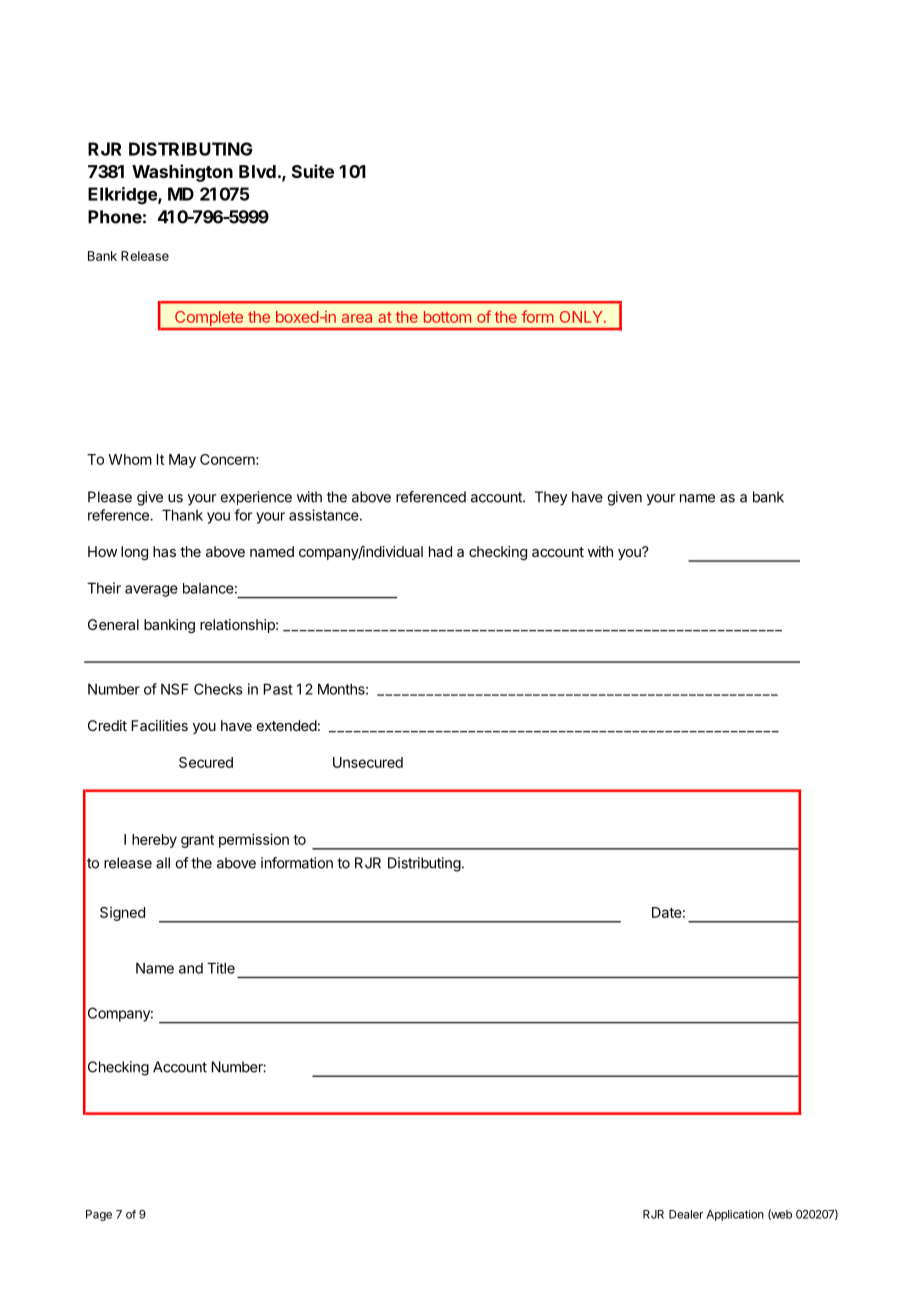  What do you see at coordinates (313, 171) in the document?
I see `Suite` at bounding box center [313, 171].
